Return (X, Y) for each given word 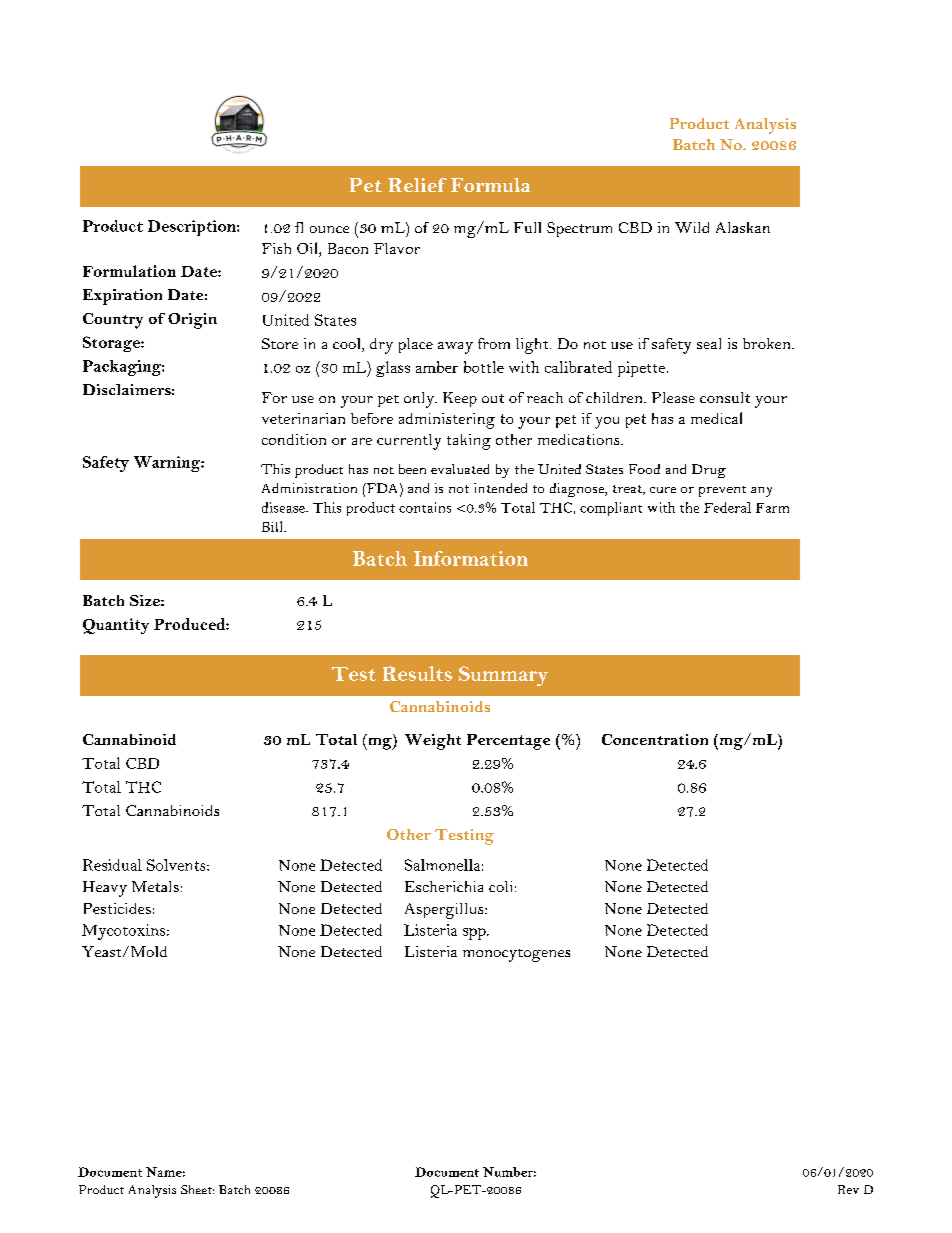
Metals (155, 886)
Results (417, 673)
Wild (692, 227)
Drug (709, 471)
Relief (417, 185)
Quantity (116, 626)
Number (509, 1172)
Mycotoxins (125, 932)
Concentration (655, 739)
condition (294, 439)
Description (193, 228)
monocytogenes (516, 955)
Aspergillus (445, 911)
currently (409, 442)
